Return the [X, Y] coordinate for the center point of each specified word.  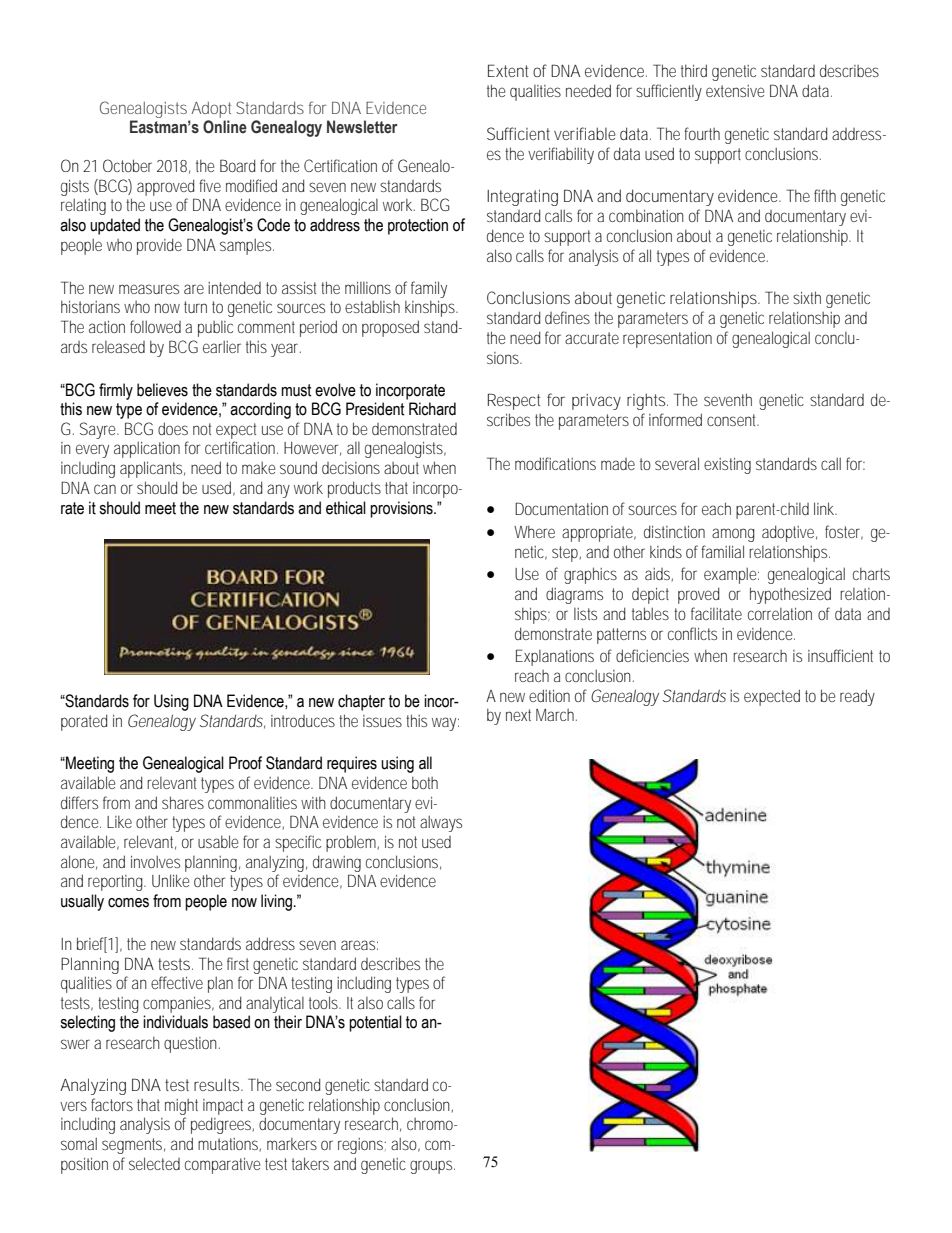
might [181, 1107]
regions [360, 1146]
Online [225, 127]
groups [431, 1167]
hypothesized [790, 595]
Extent [508, 70]
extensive [735, 91]
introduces [303, 721]
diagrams [574, 595]
